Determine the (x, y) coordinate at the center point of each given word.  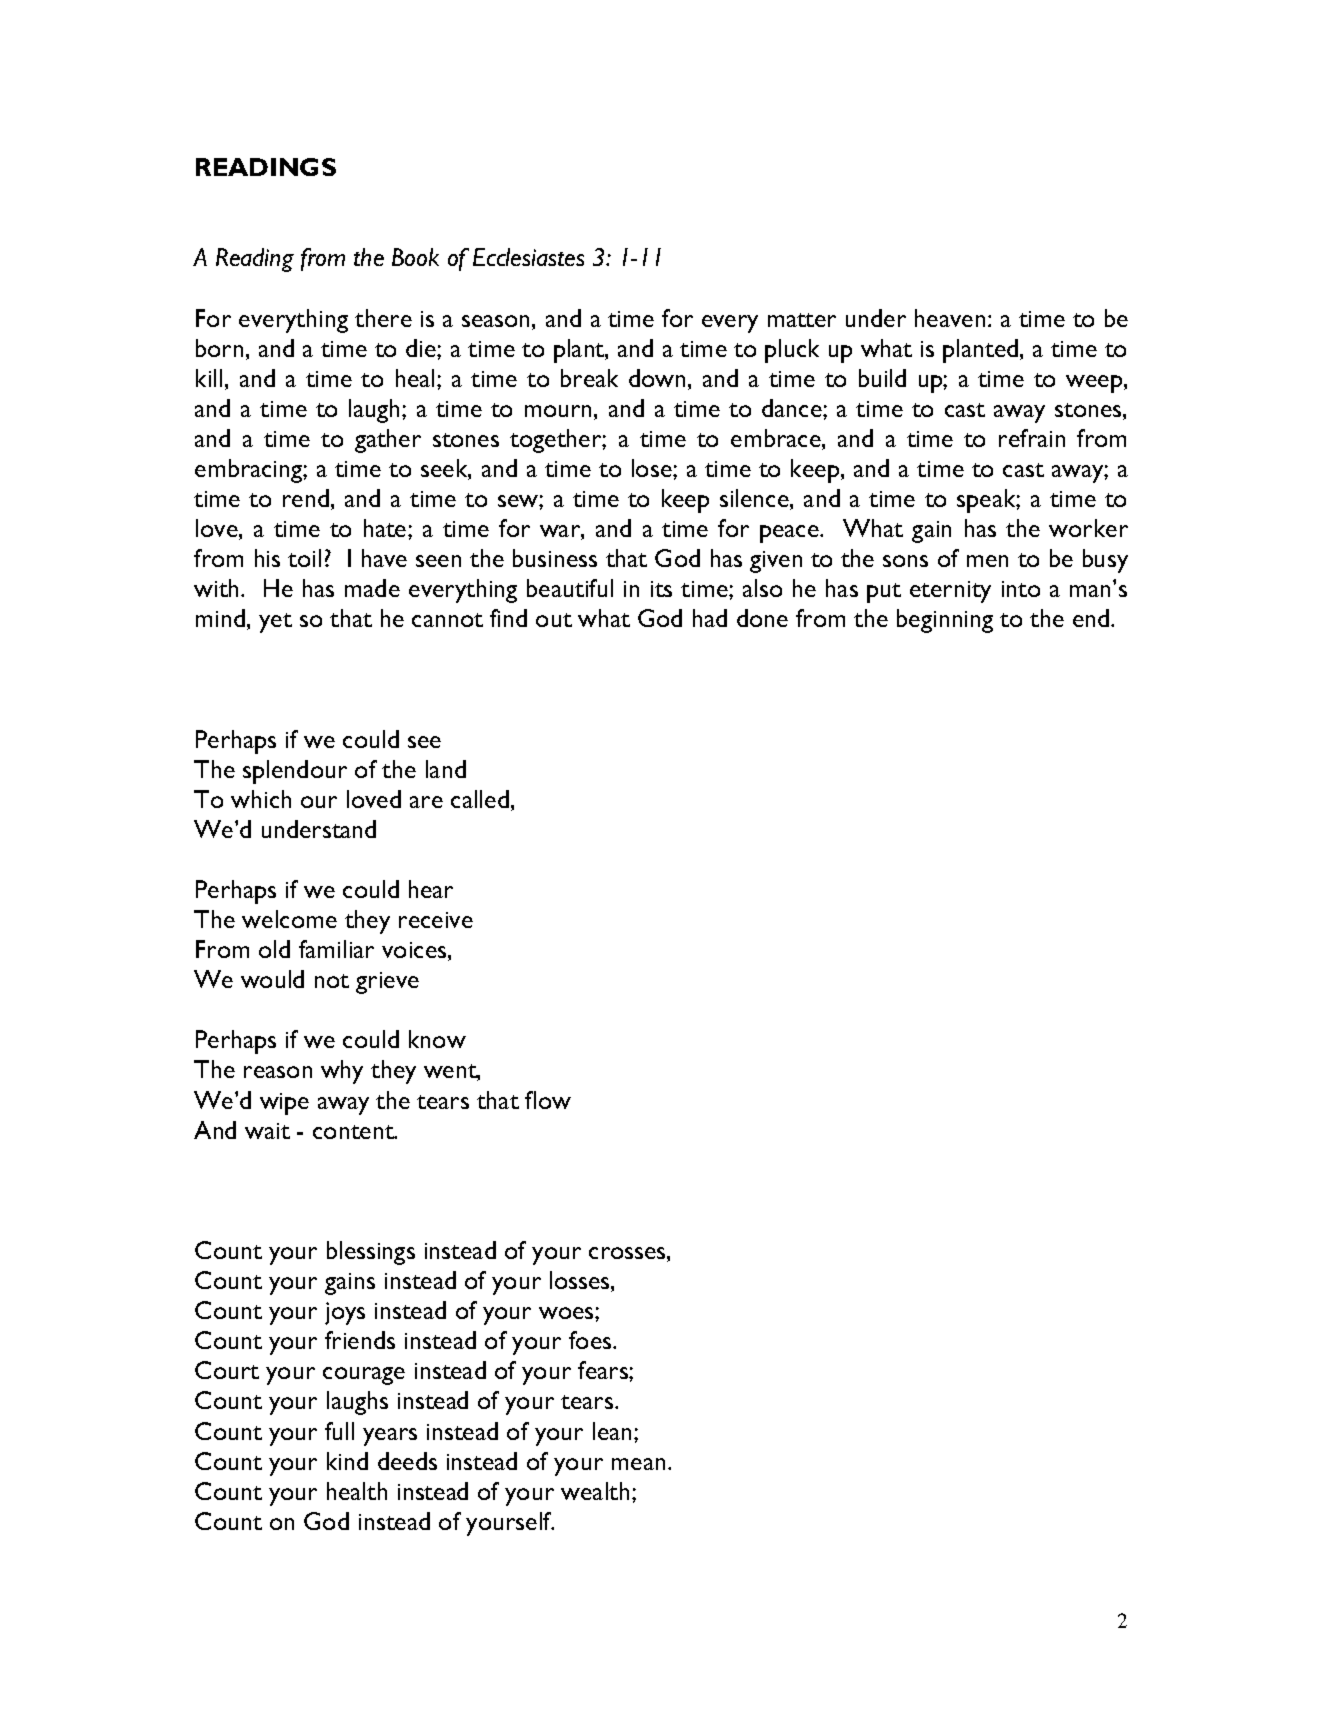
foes (591, 1340)
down (657, 378)
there (383, 318)
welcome (289, 919)
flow (548, 1100)
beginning (945, 621)
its (661, 589)
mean (638, 1464)
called (480, 799)
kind (347, 1461)
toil (304, 558)
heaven (950, 318)
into (1021, 589)
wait (267, 1131)
